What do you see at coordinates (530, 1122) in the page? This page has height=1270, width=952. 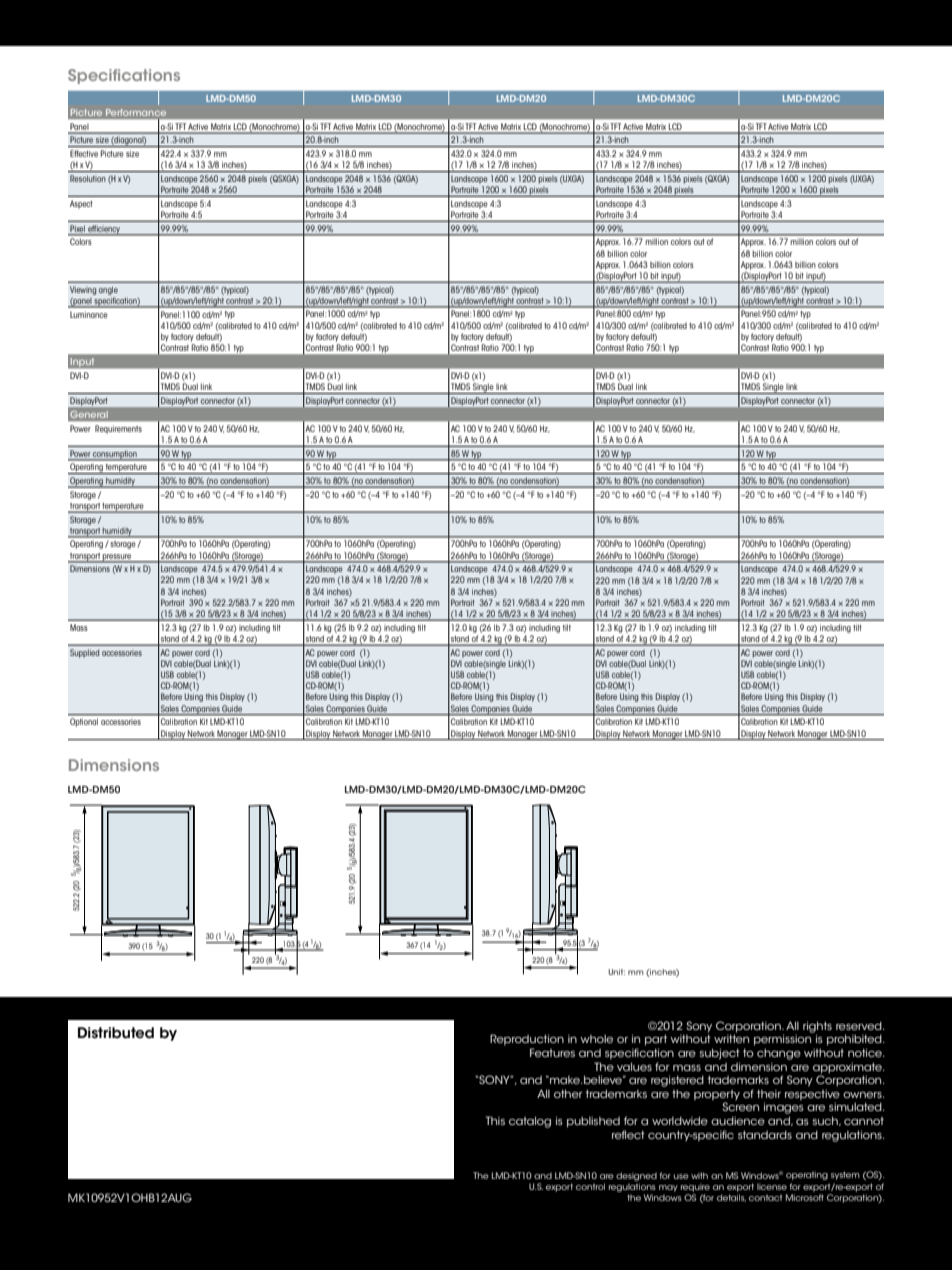 I see `catalog` at bounding box center [530, 1122].
